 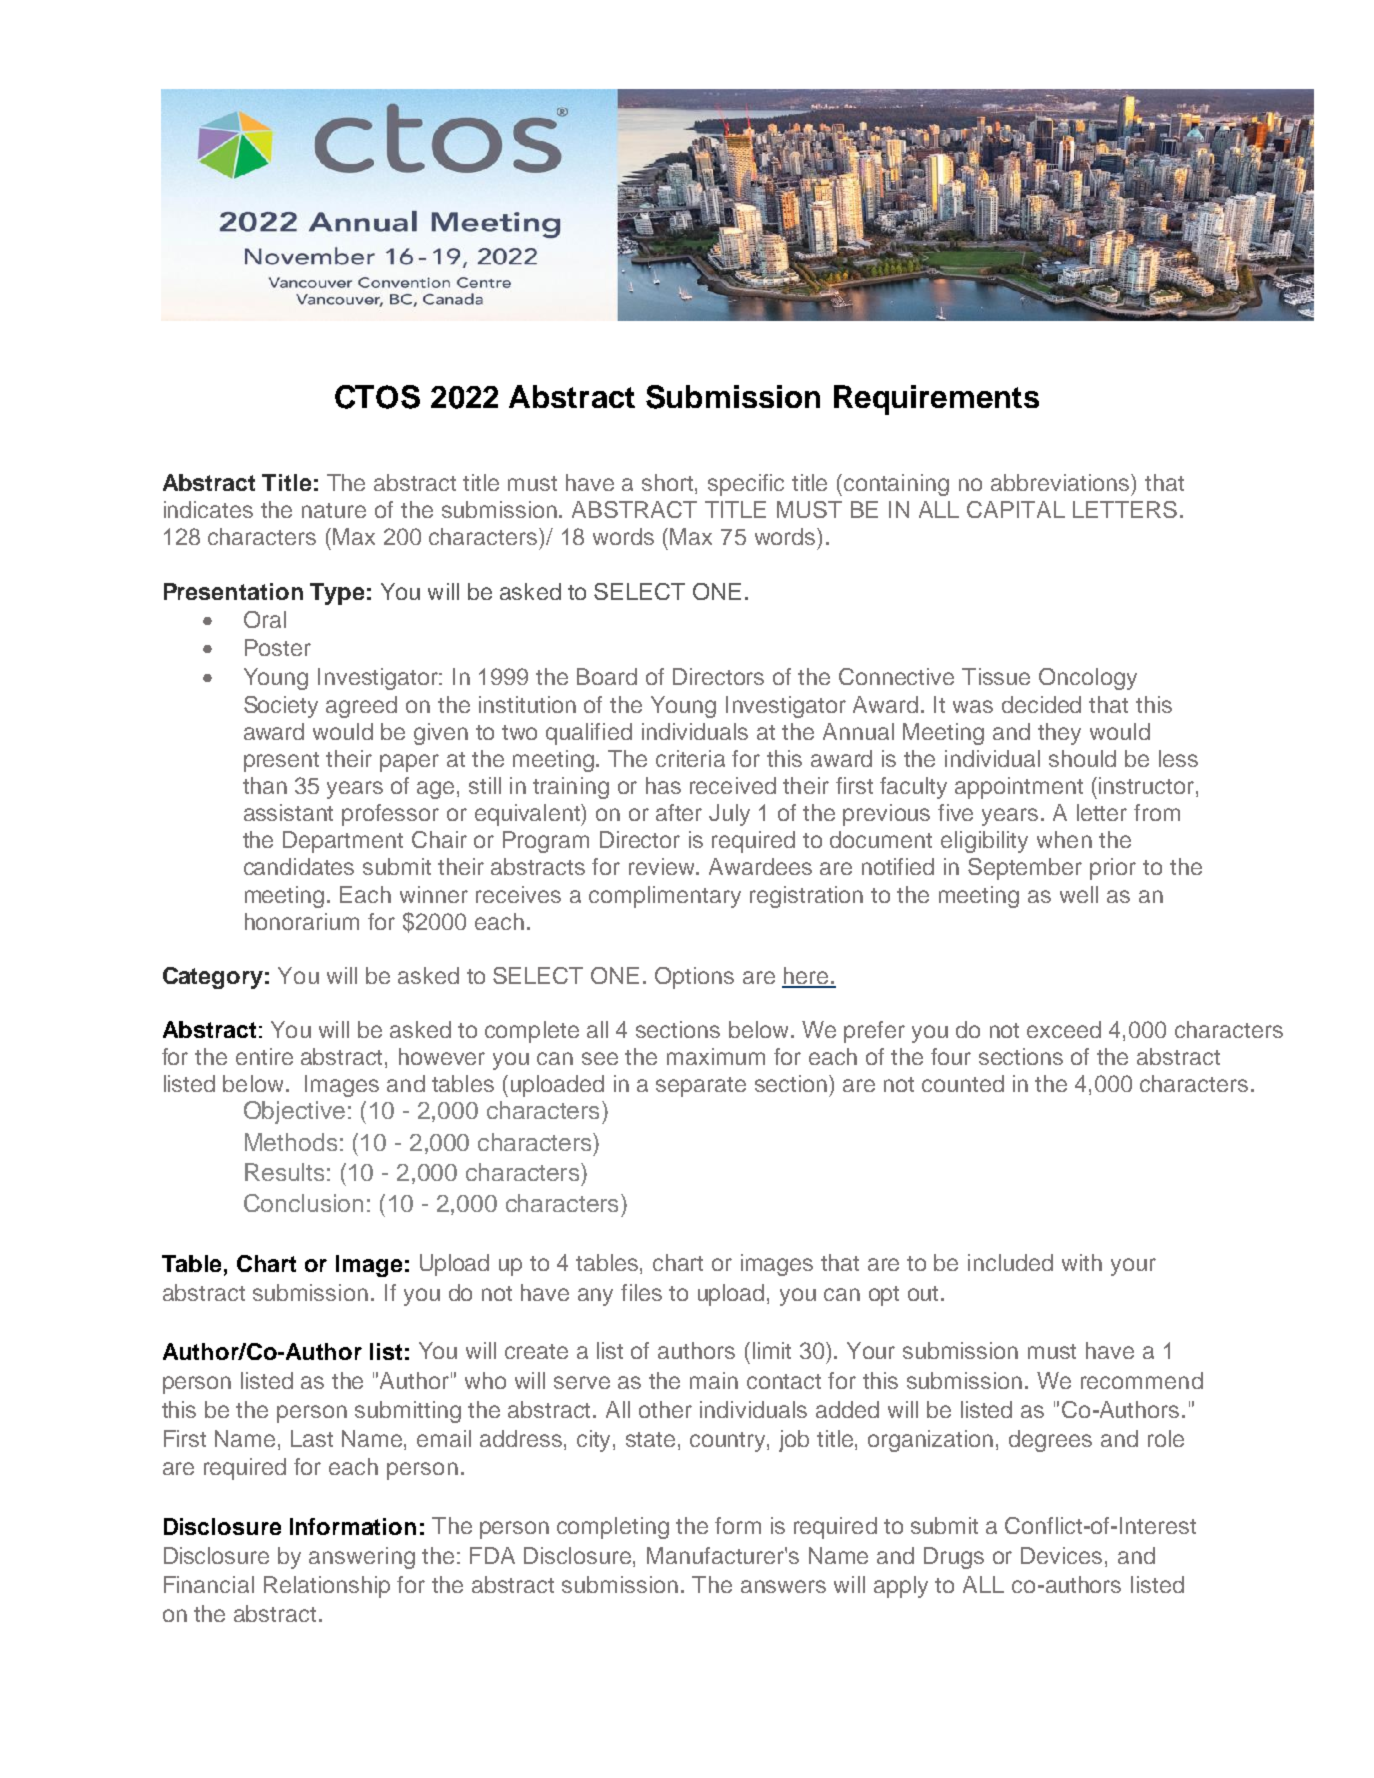 What do you see at coordinates (377, 397) in the document?
I see `CTOS` at bounding box center [377, 397].
